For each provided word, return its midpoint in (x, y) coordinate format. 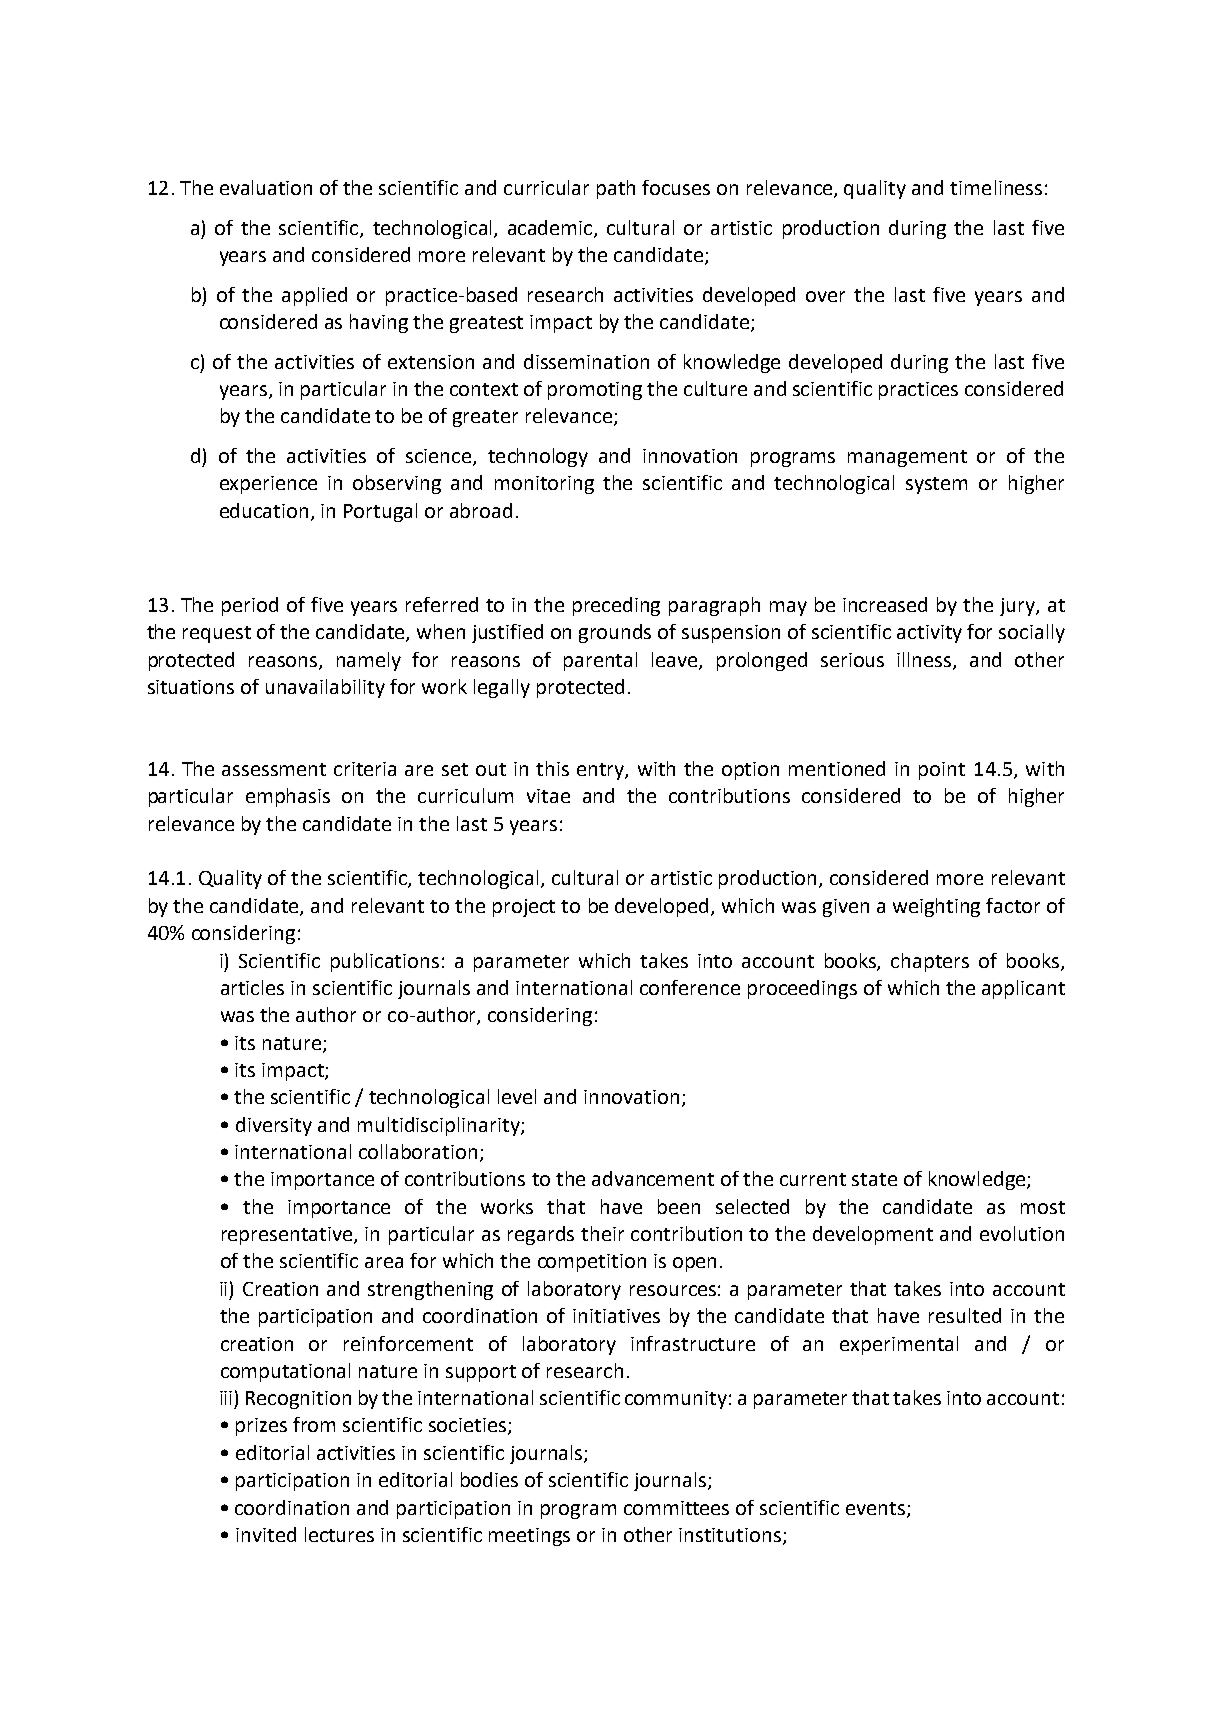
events (877, 1509)
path (616, 189)
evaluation (266, 187)
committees (676, 1508)
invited (266, 1534)
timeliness (996, 187)
